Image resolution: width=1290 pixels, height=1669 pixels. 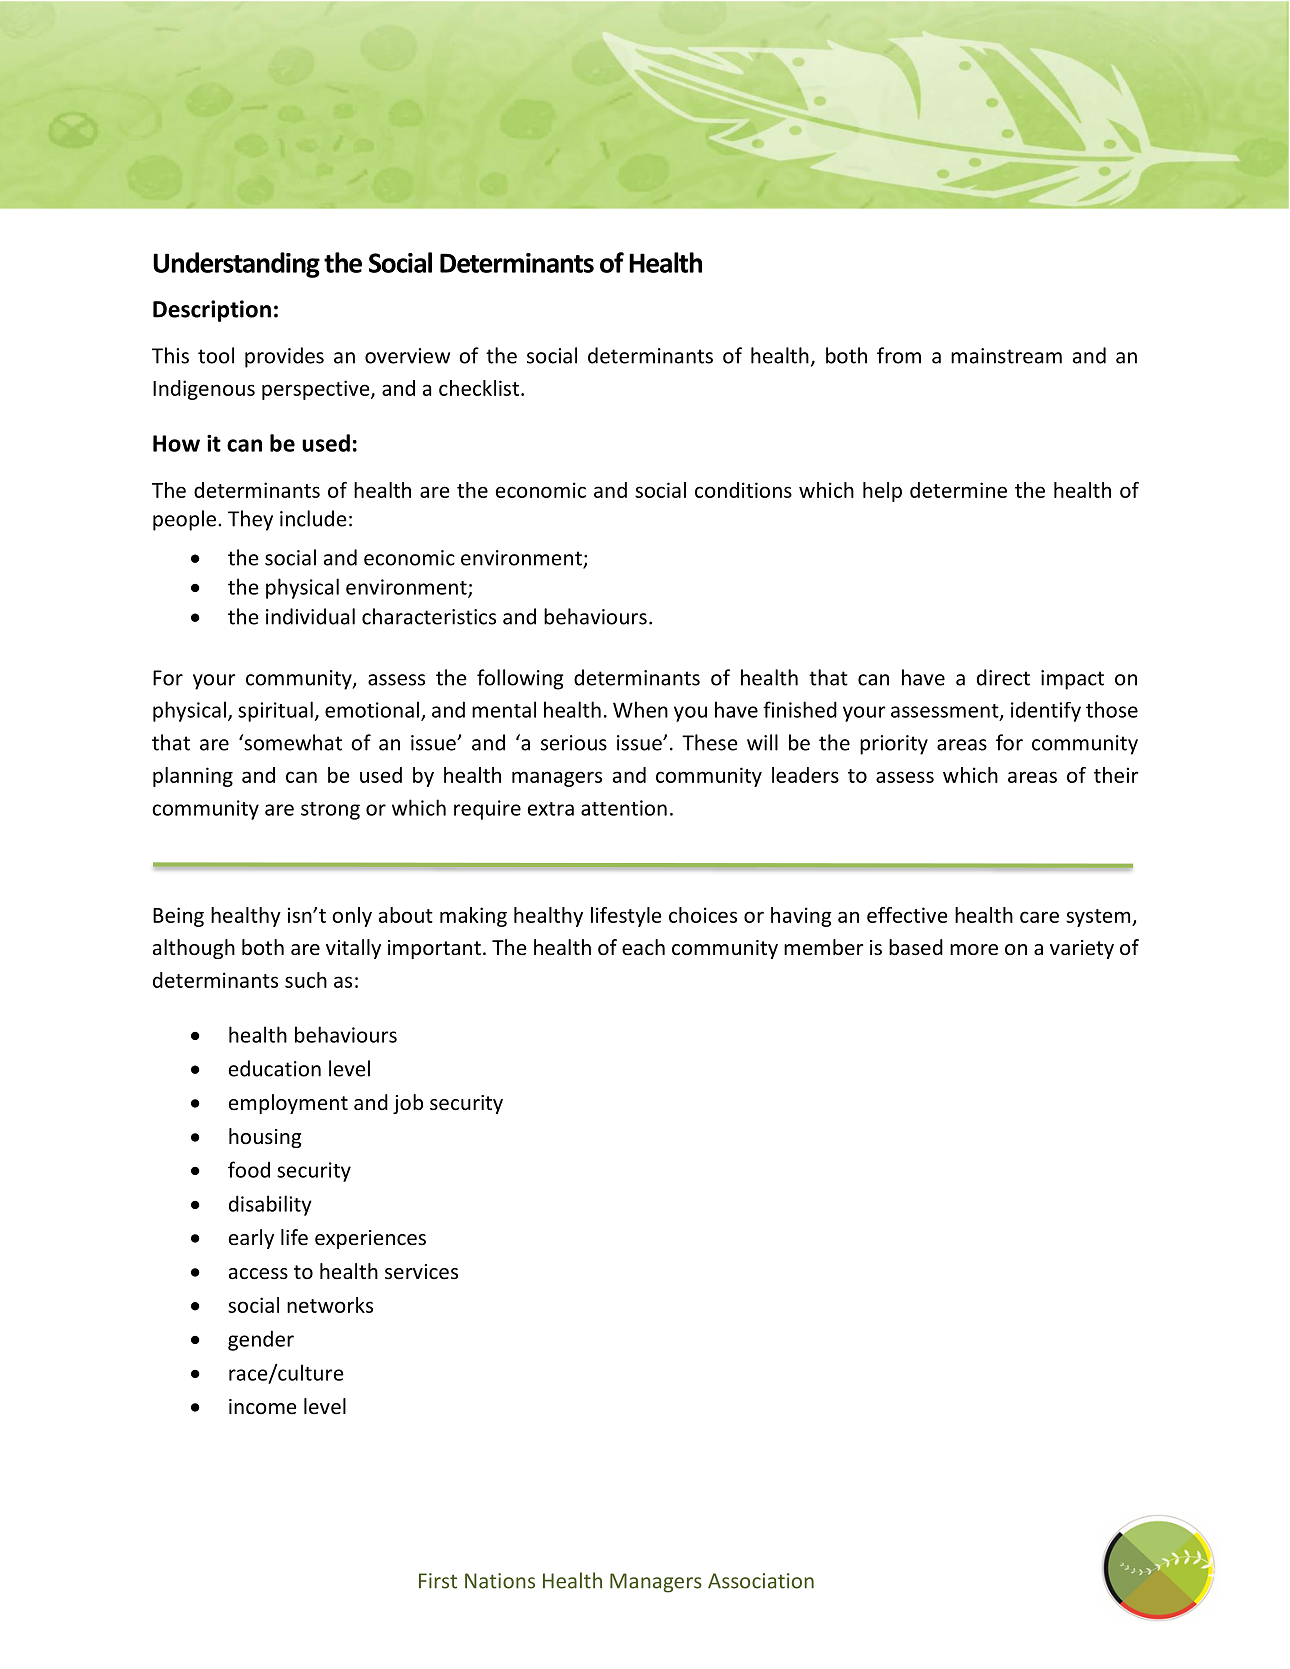 What do you see at coordinates (479, 388) in the screenshot?
I see `checklist` at bounding box center [479, 388].
